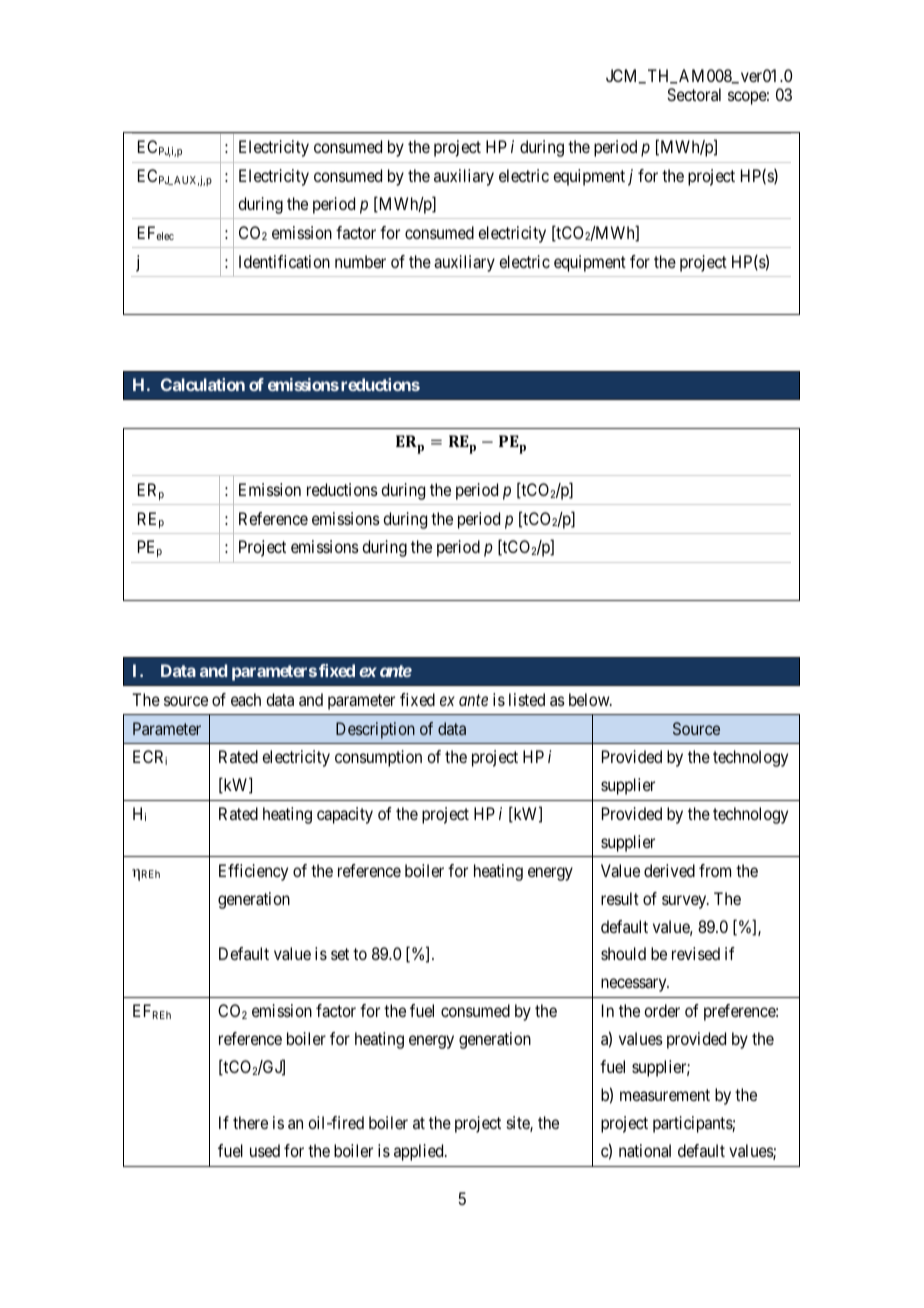  What do you see at coordinates (590, 699) in the page?
I see `below` at bounding box center [590, 699].
